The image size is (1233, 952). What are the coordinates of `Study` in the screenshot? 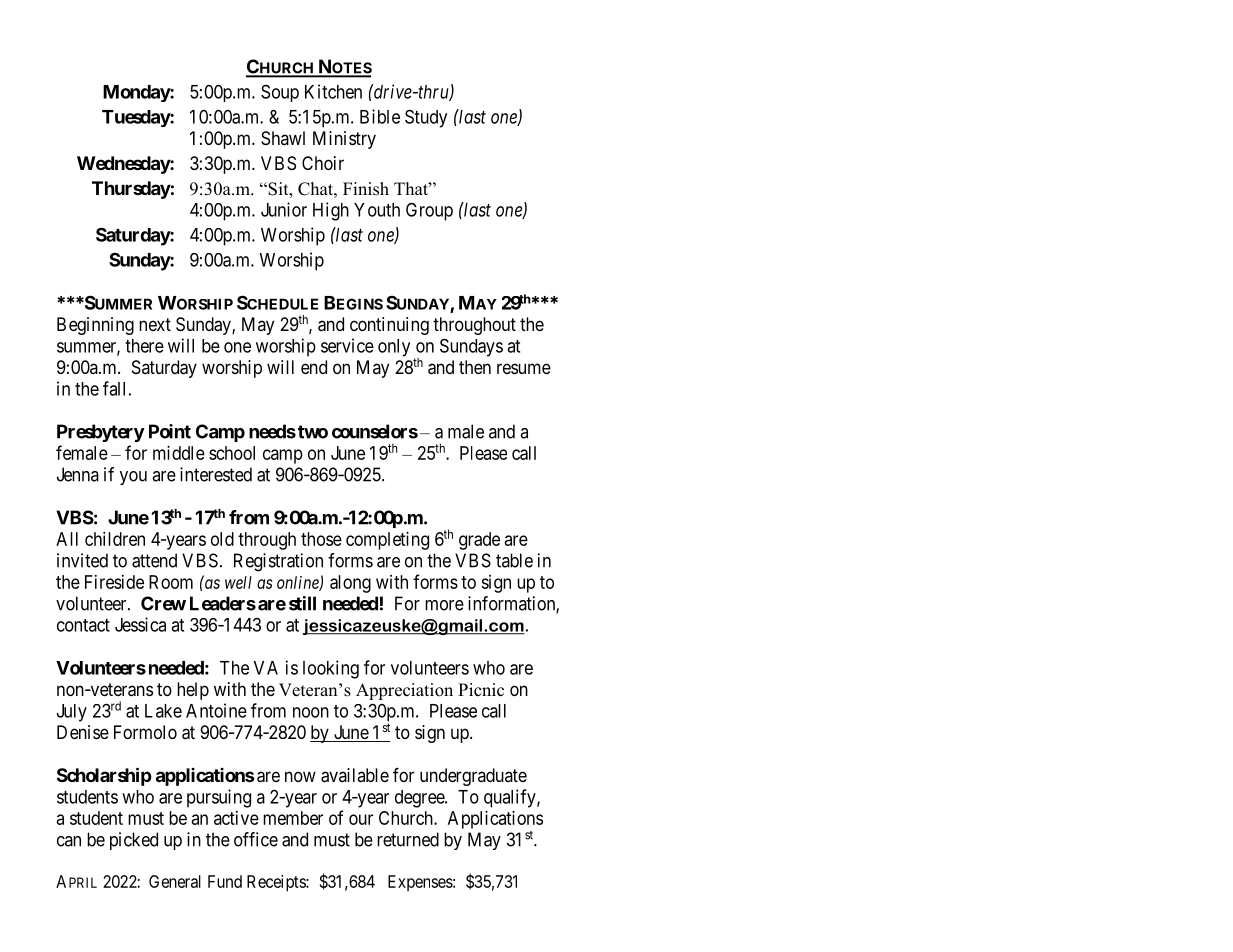 It's located at (426, 118).
